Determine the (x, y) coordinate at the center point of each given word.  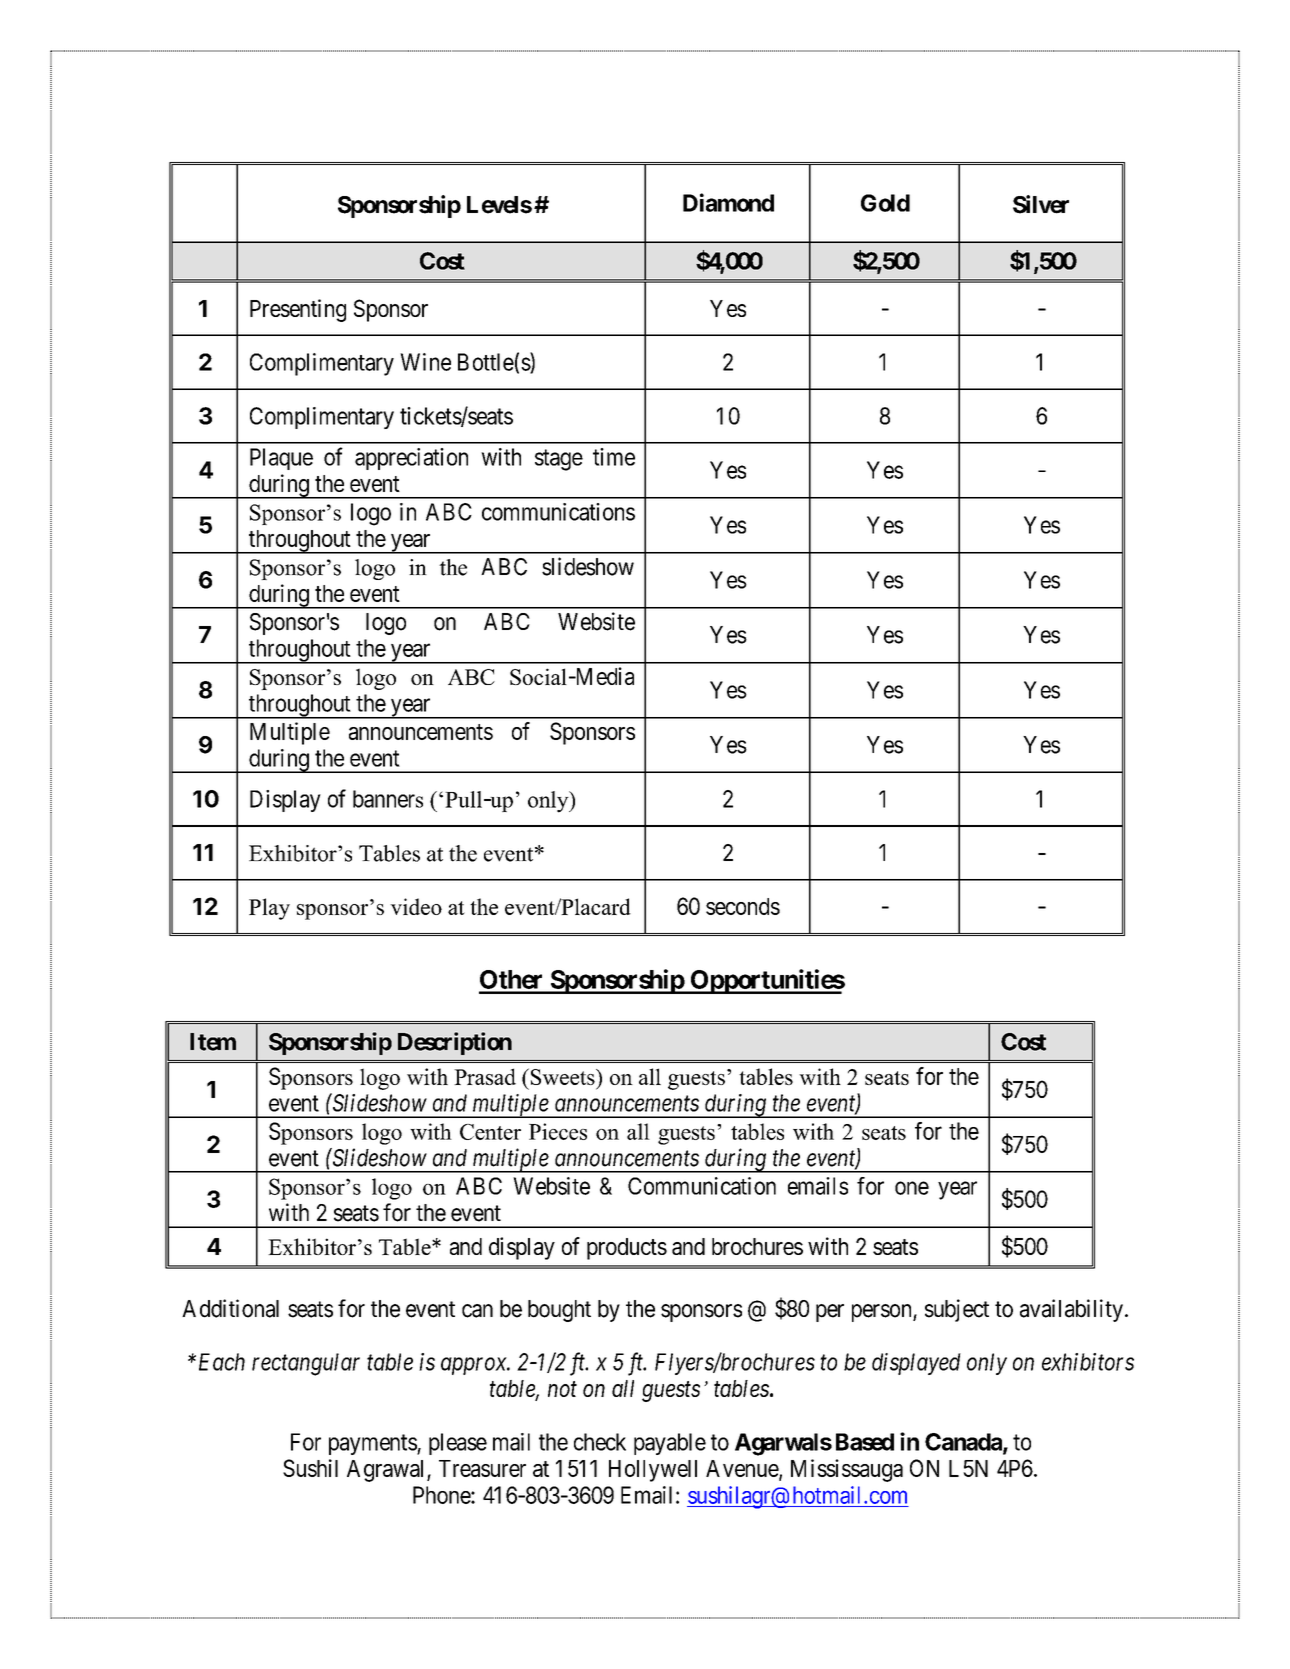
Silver (1041, 204)
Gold (885, 203)
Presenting (298, 310)
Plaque (281, 459)
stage (559, 460)
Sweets (564, 1077)
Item (213, 1042)
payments (373, 1444)
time (614, 457)
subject (957, 1310)
